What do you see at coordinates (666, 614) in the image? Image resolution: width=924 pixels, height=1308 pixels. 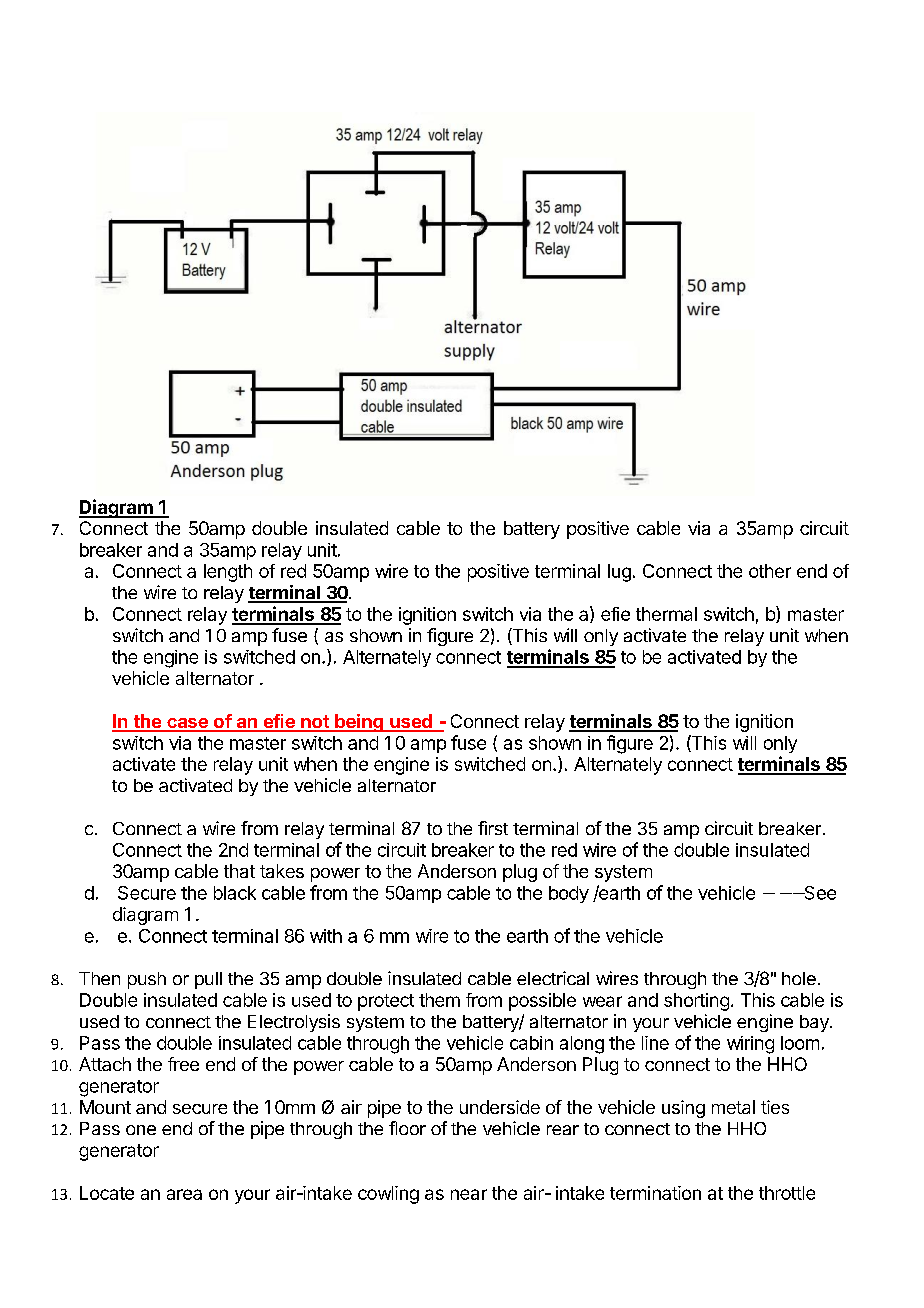 I see `thermal` at bounding box center [666, 614].
